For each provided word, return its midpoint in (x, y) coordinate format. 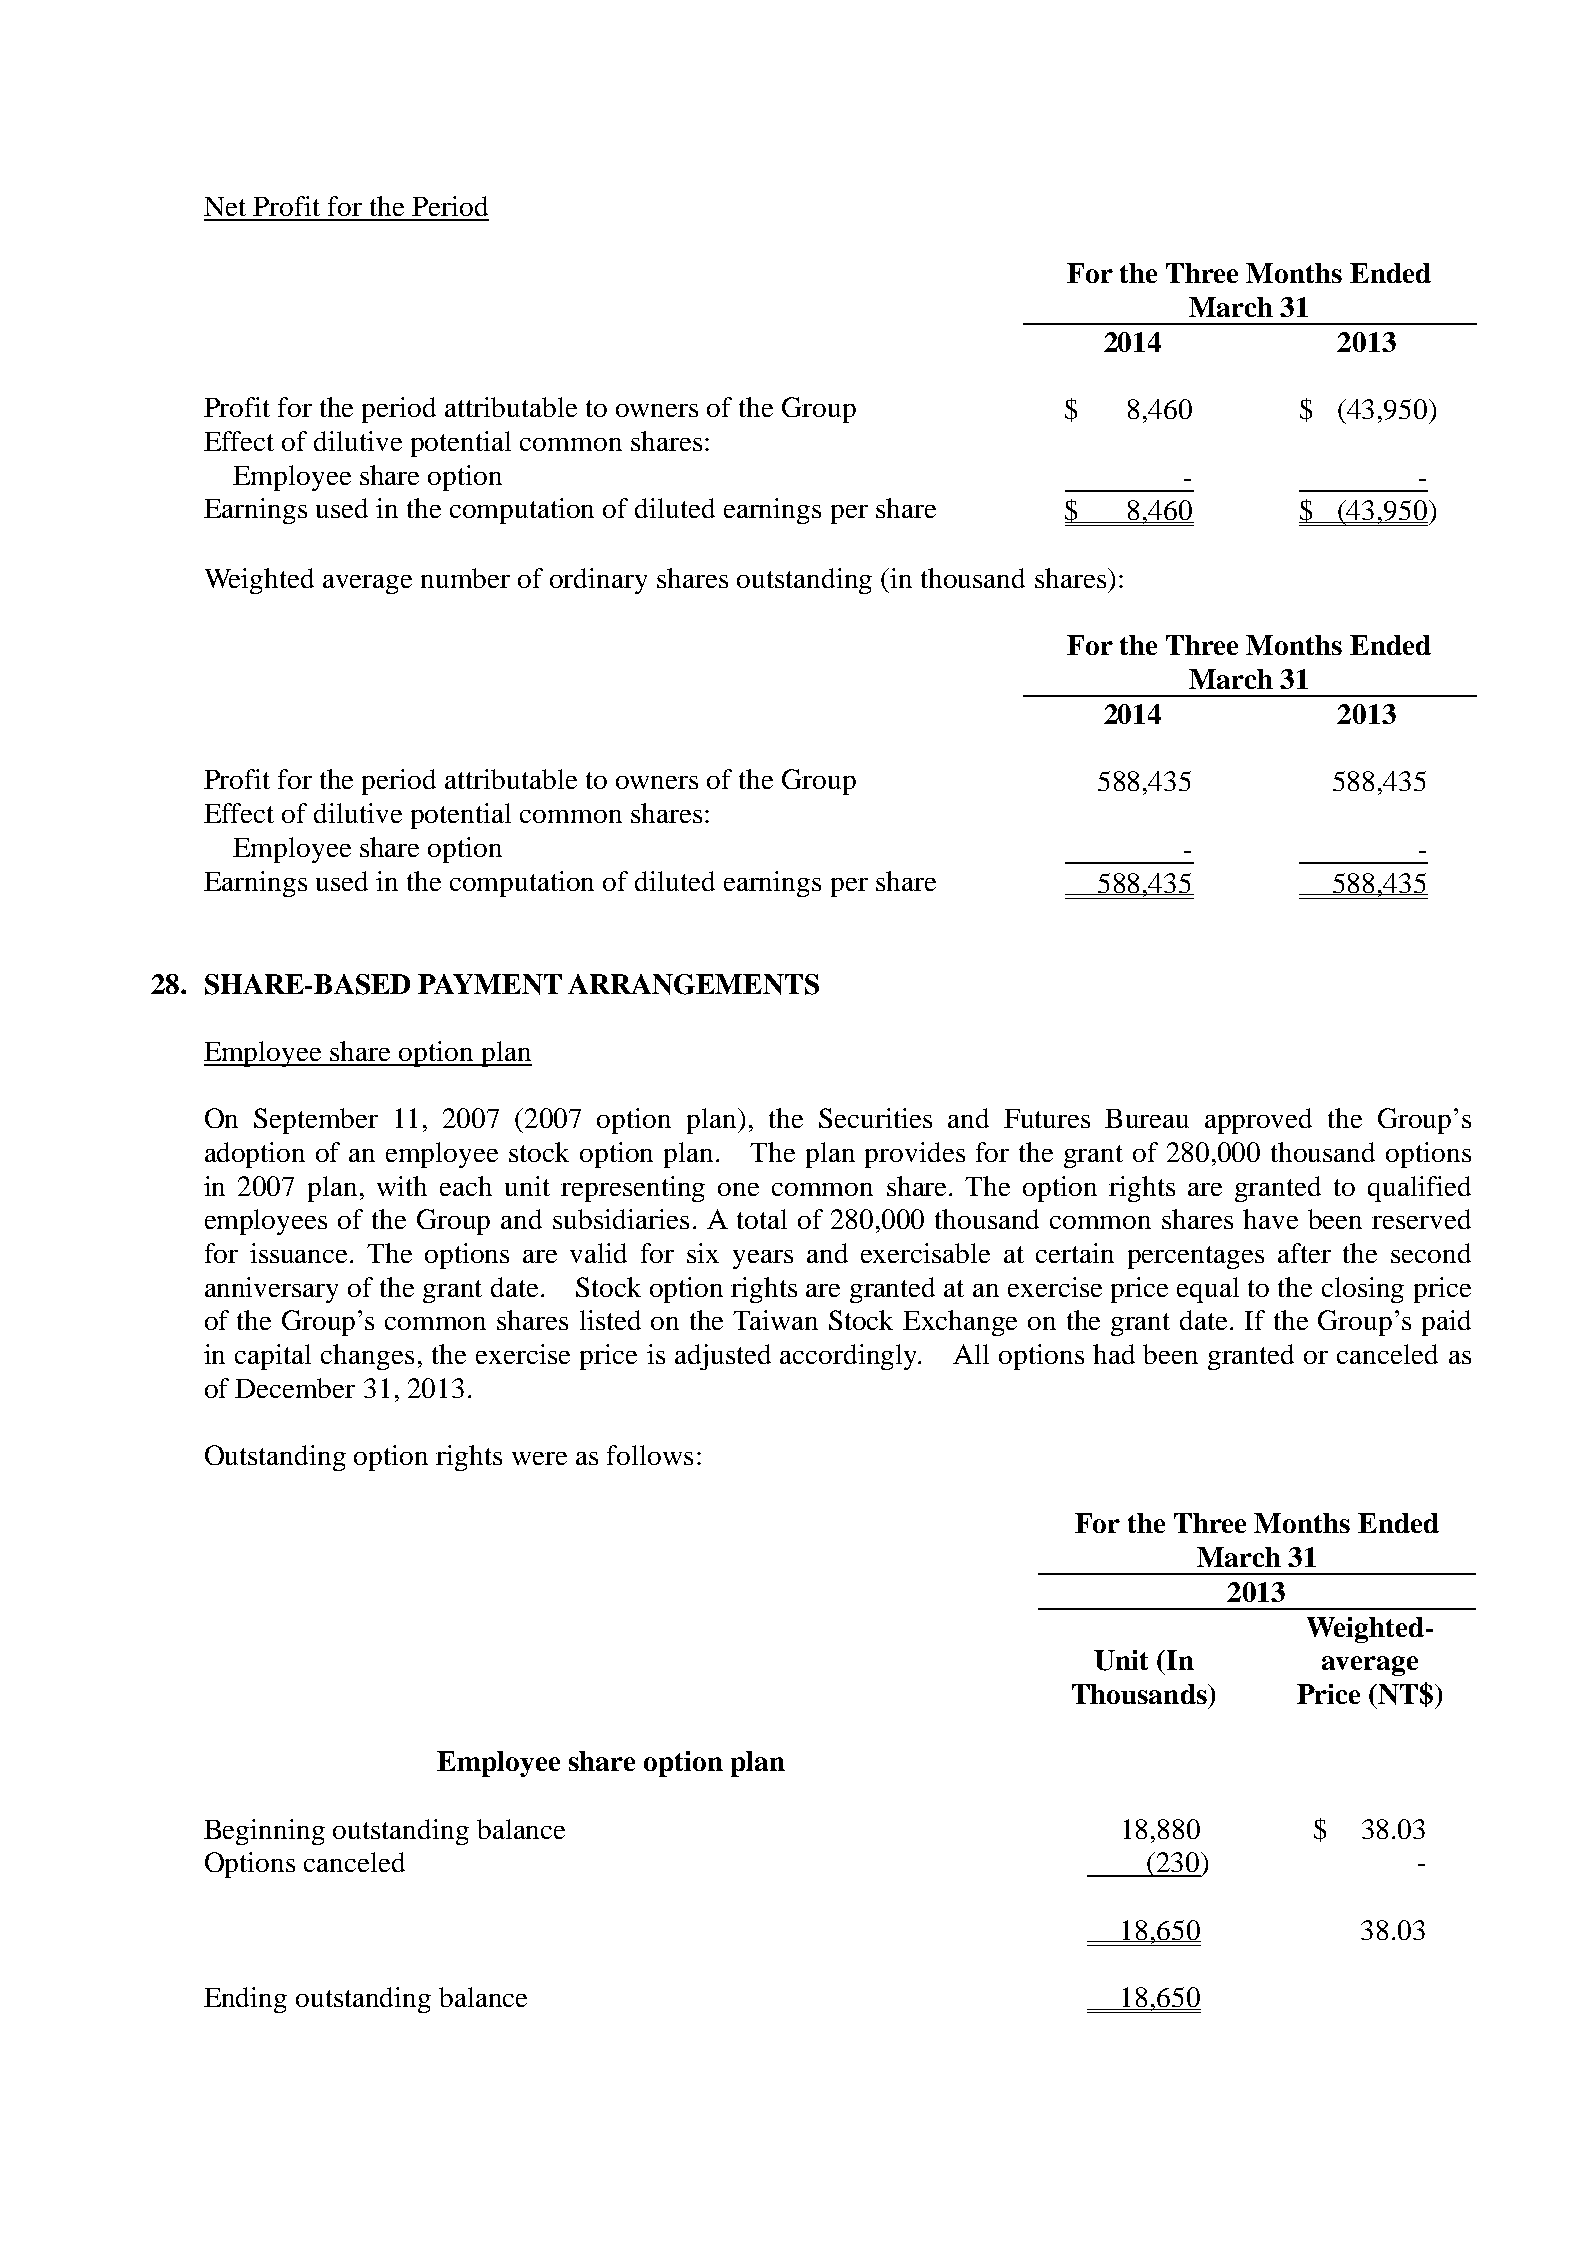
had (1114, 1354)
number (465, 578)
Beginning (264, 1832)
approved (1258, 1121)
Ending (245, 2000)
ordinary (598, 581)
